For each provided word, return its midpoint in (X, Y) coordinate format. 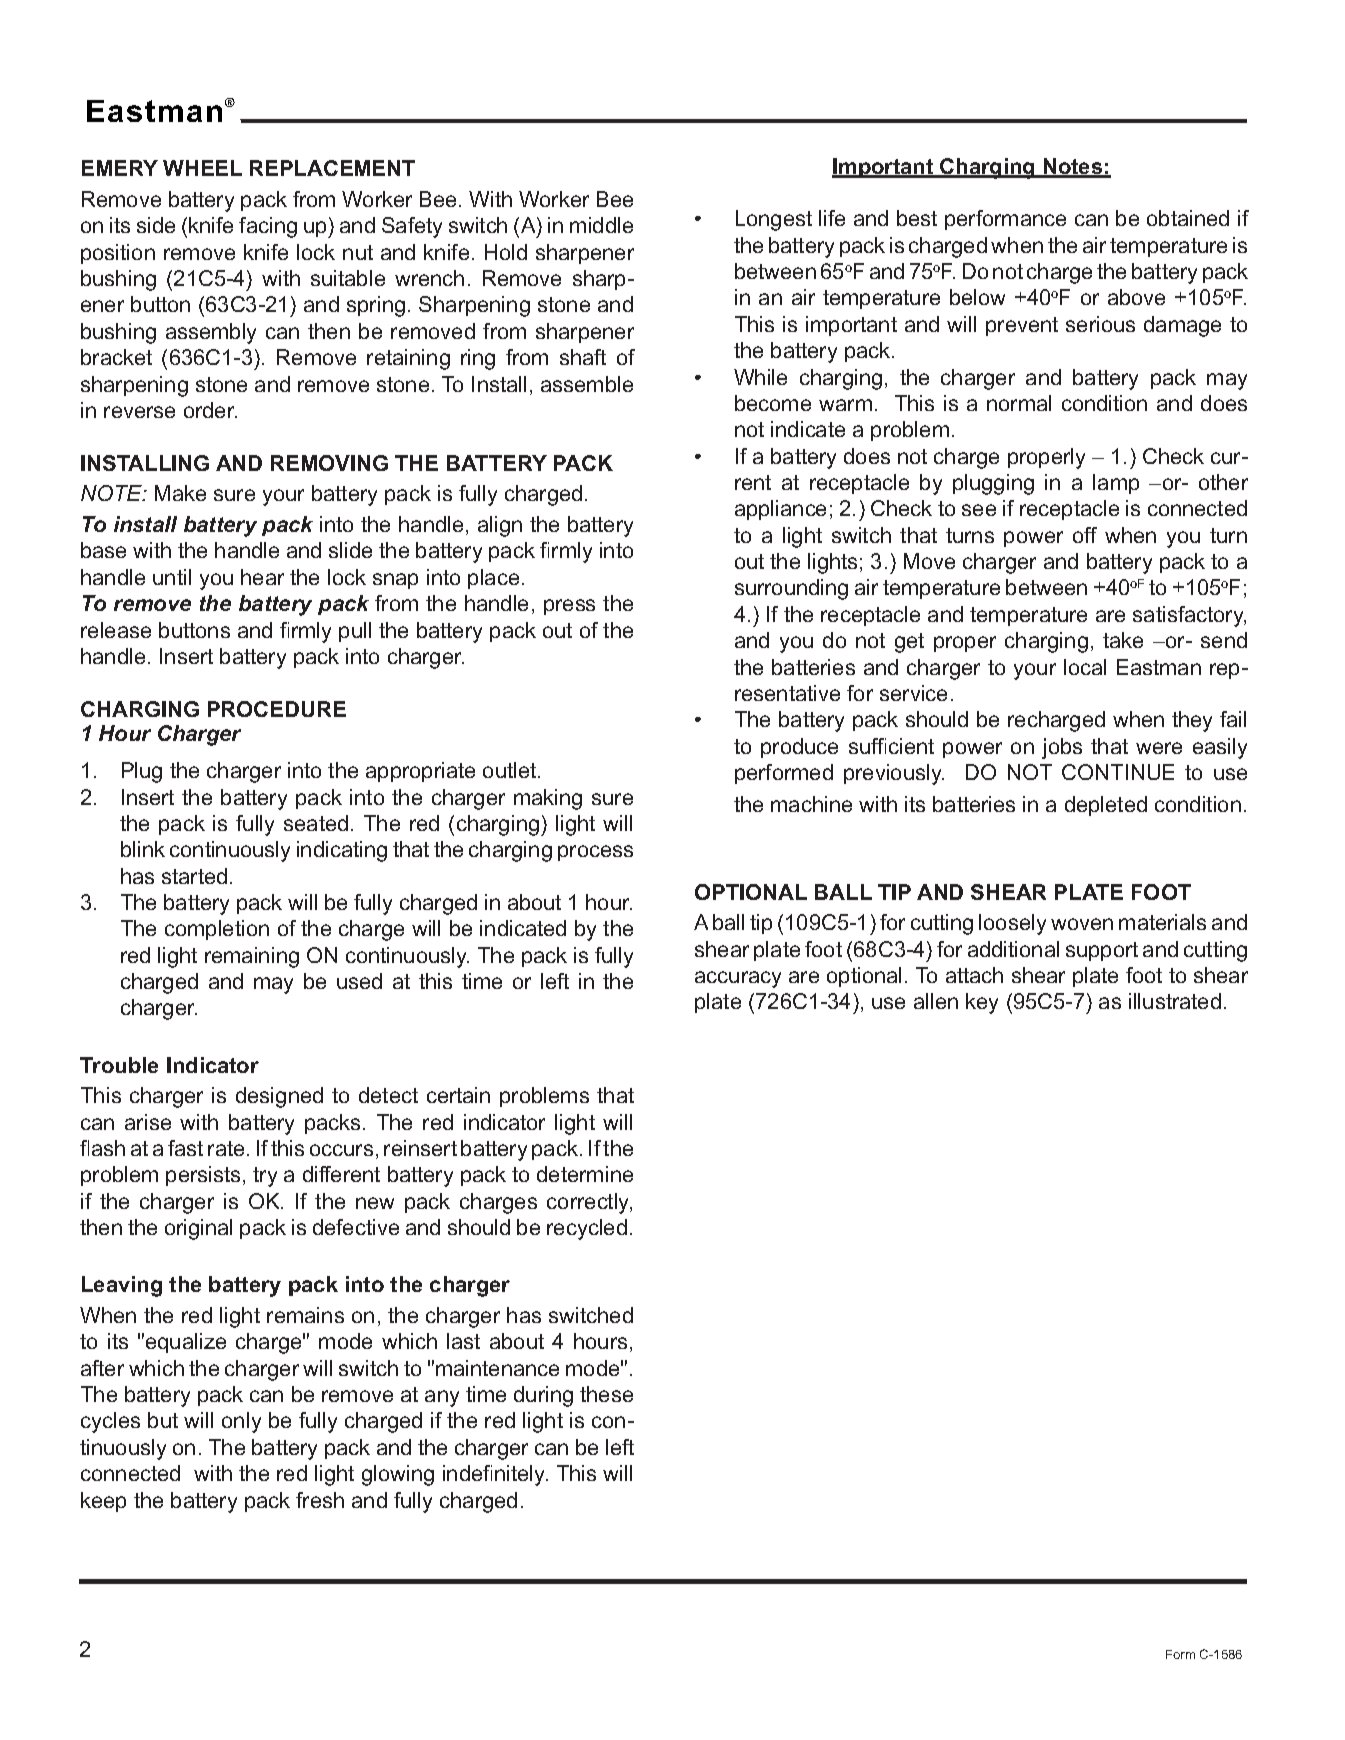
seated (316, 823)
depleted (1106, 806)
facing (268, 227)
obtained (1188, 218)
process (595, 853)
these (606, 1394)
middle (601, 225)
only (241, 1422)
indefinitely (495, 1475)
